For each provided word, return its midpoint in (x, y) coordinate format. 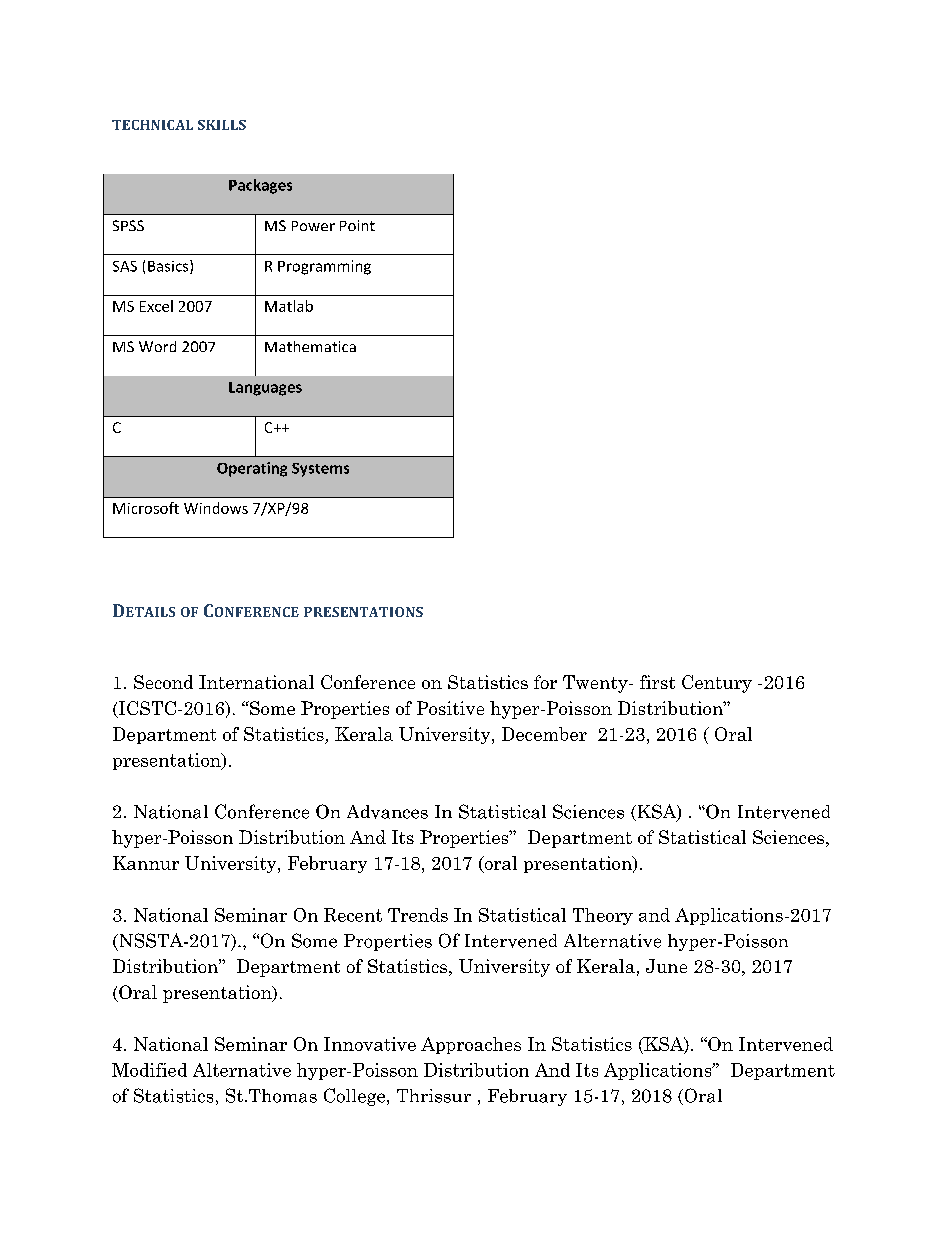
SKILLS (222, 125)
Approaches (471, 1045)
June (666, 966)
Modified (149, 1070)
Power (313, 226)
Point (357, 225)
